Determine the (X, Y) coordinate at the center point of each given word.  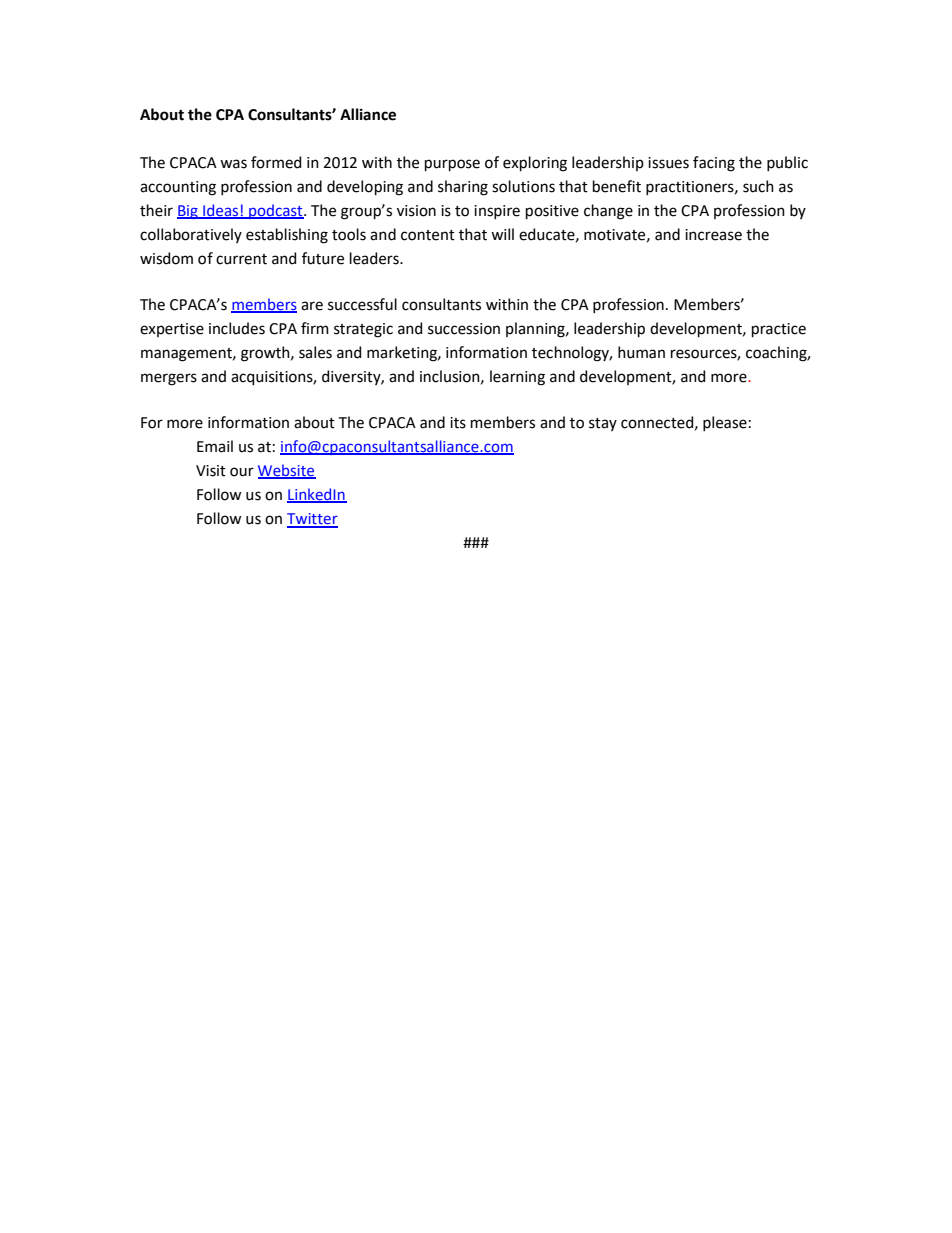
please (725, 423)
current (241, 259)
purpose (452, 165)
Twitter (312, 520)
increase (713, 235)
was (233, 164)
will (502, 234)
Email (215, 446)
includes (237, 328)
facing (714, 164)
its (458, 423)
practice (779, 330)
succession (464, 329)
